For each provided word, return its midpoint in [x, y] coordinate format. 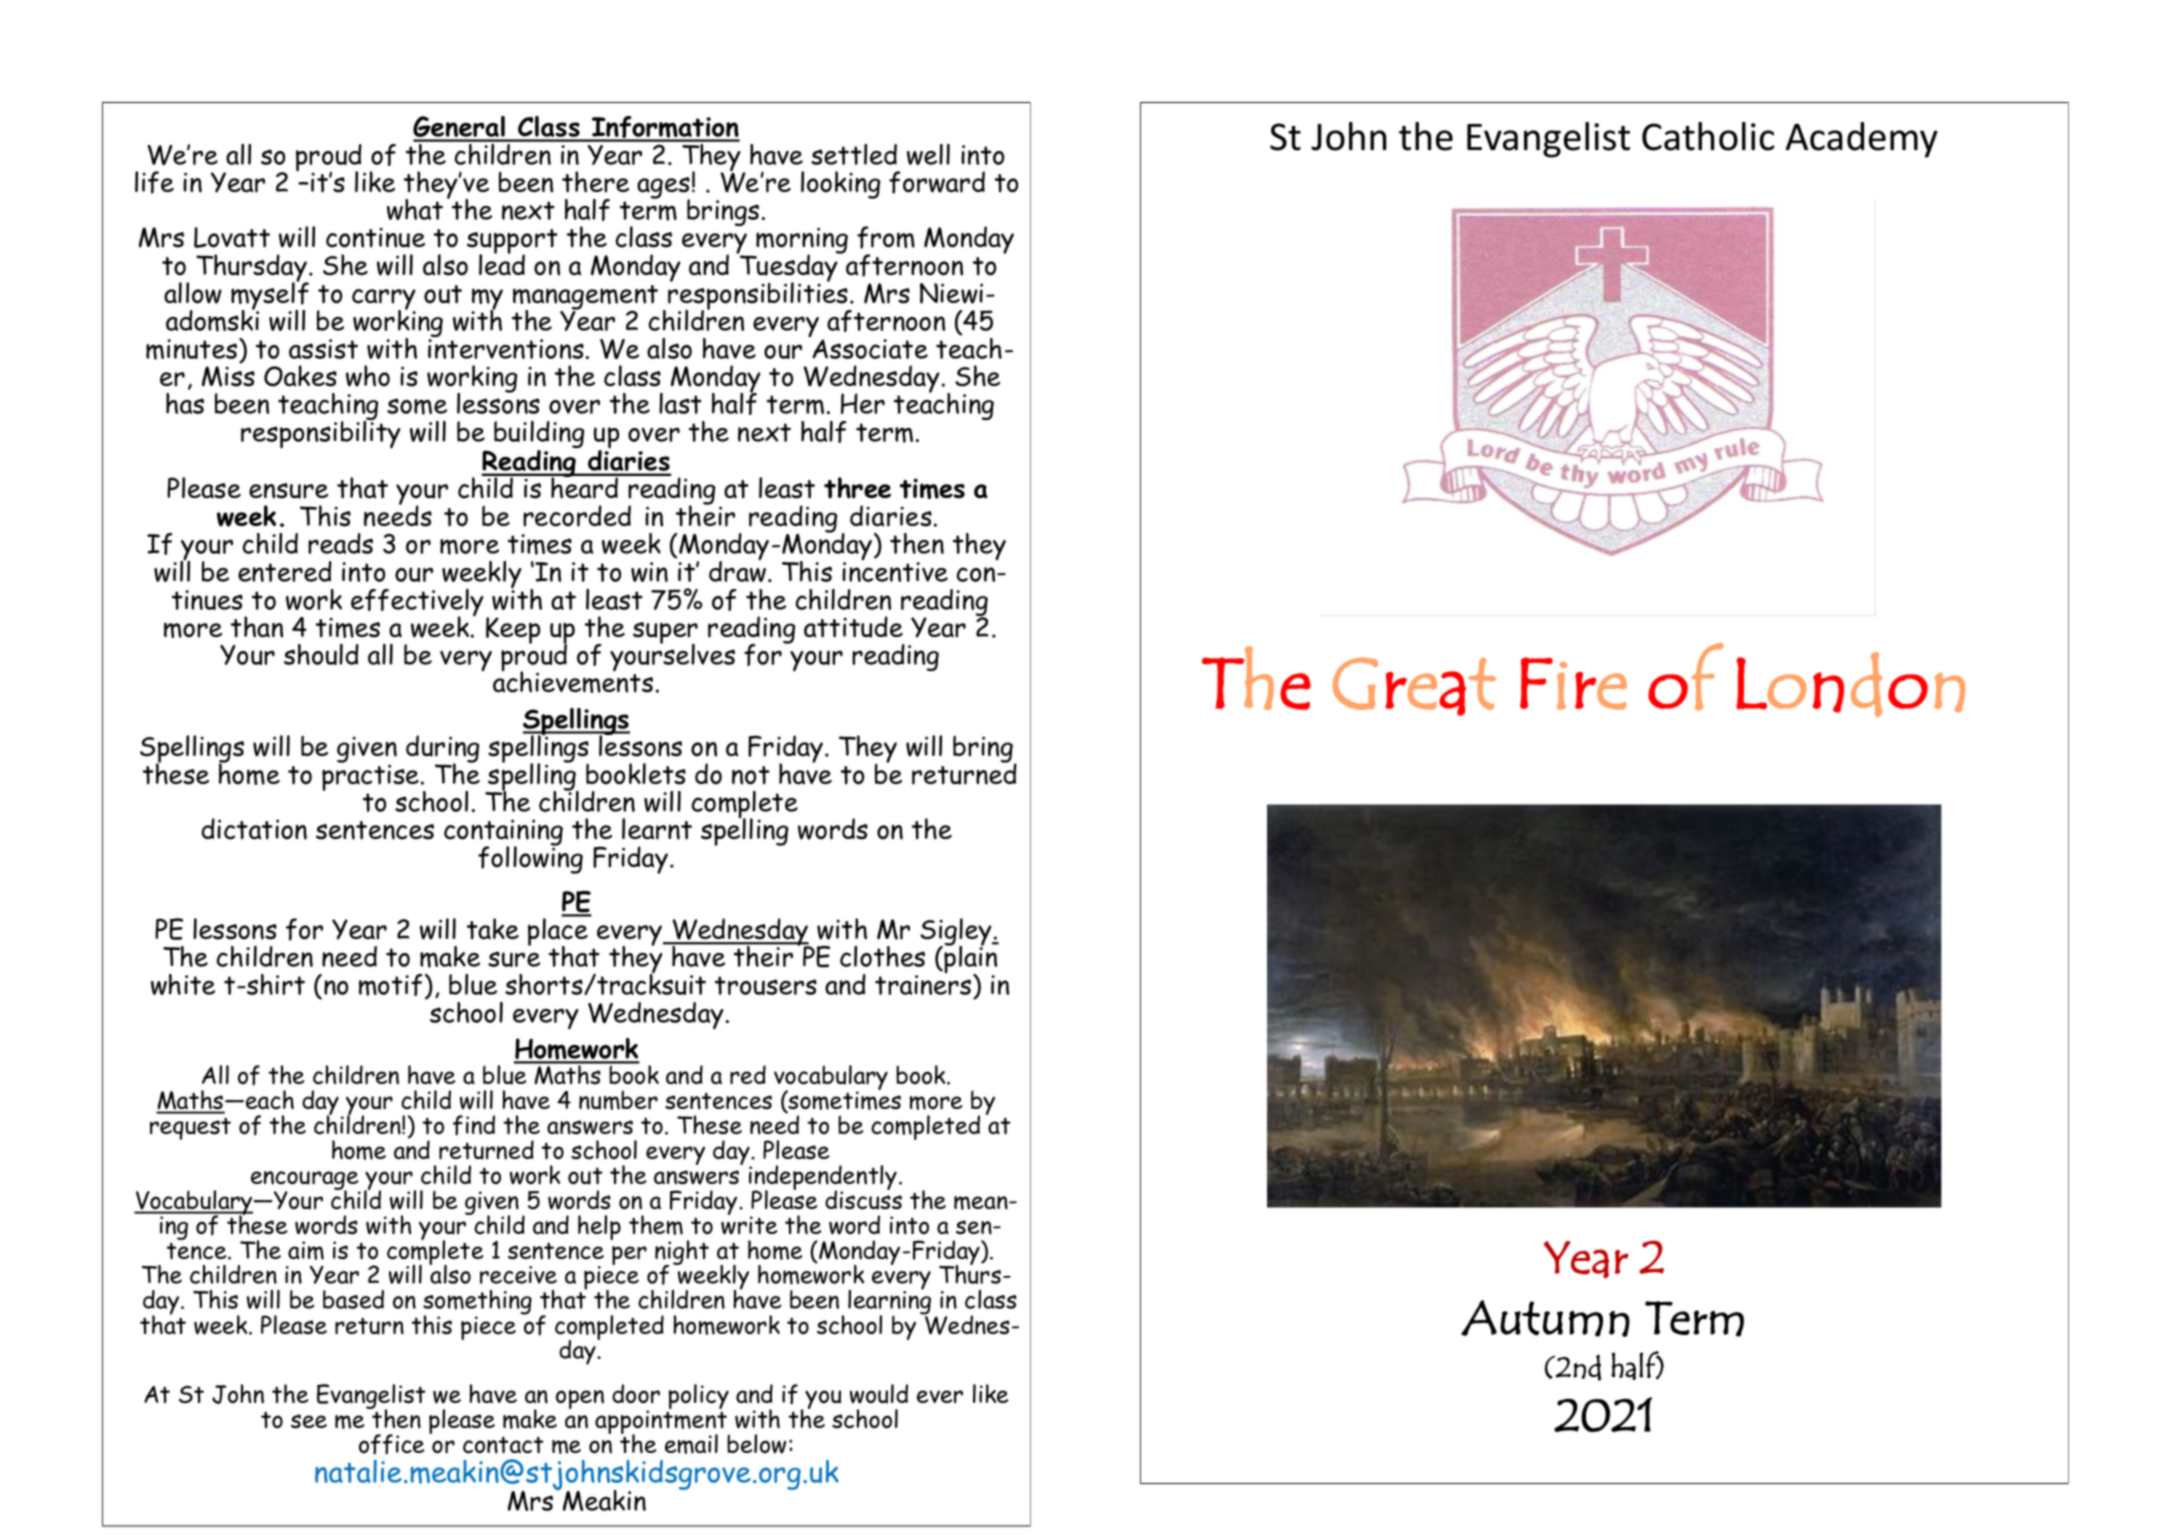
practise [372, 776]
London [1850, 684]
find [474, 1125]
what [415, 209]
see [309, 1421]
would [879, 1394]
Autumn [1545, 1318]
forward [937, 182]
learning [889, 1302]
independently [824, 1179]
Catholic [1708, 136]
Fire [1573, 683]
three [857, 488]
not [751, 775]
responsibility [321, 433]
